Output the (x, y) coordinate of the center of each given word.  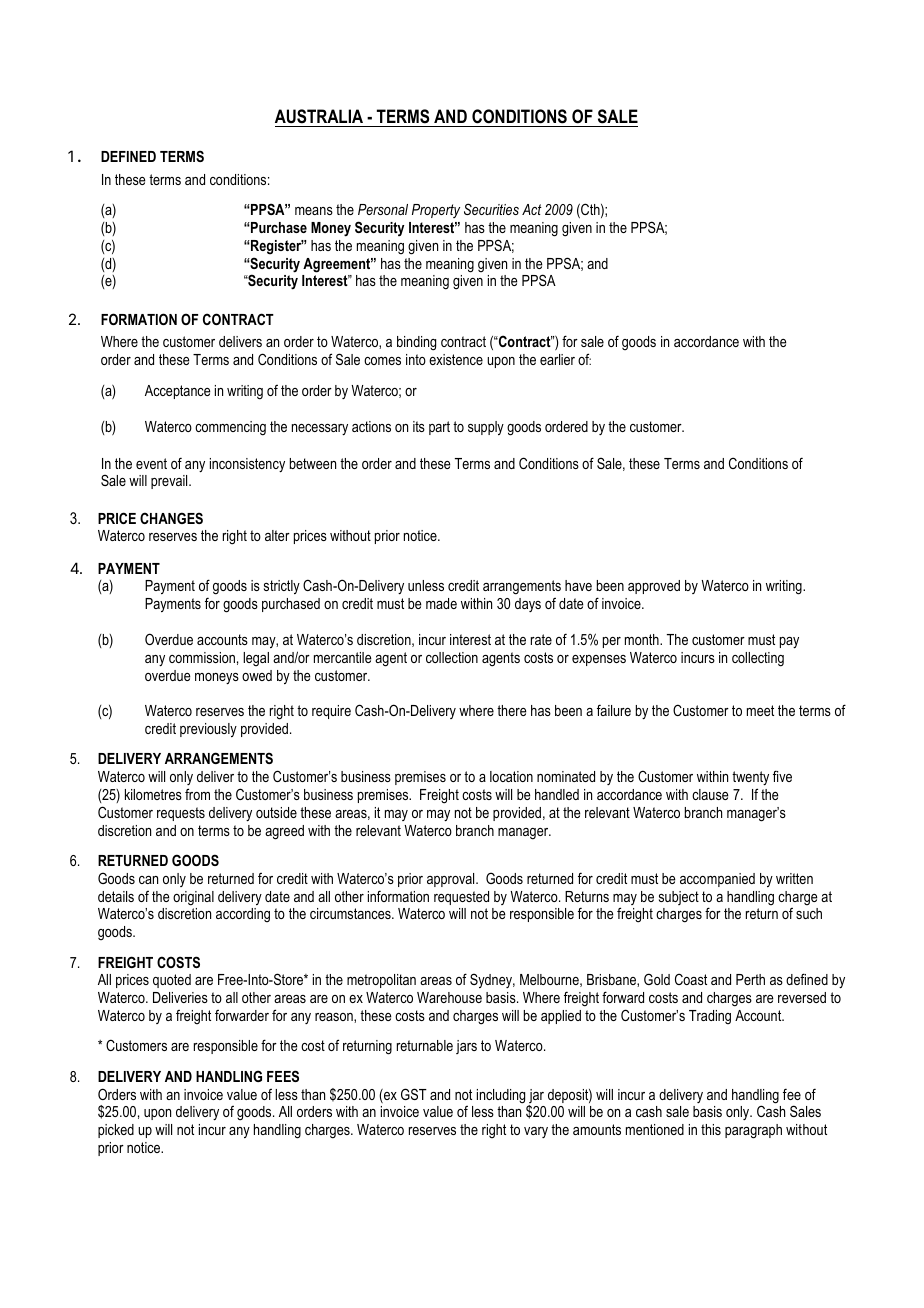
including (501, 1096)
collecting (758, 659)
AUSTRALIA (319, 116)
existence (456, 359)
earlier (557, 359)
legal (256, 659)
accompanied (717, 880)
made (441, 603)
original (193, 898)
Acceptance (178, 392)
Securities (491, 209)
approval (452, 880)
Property (436, 211)
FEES (283, 1076)
